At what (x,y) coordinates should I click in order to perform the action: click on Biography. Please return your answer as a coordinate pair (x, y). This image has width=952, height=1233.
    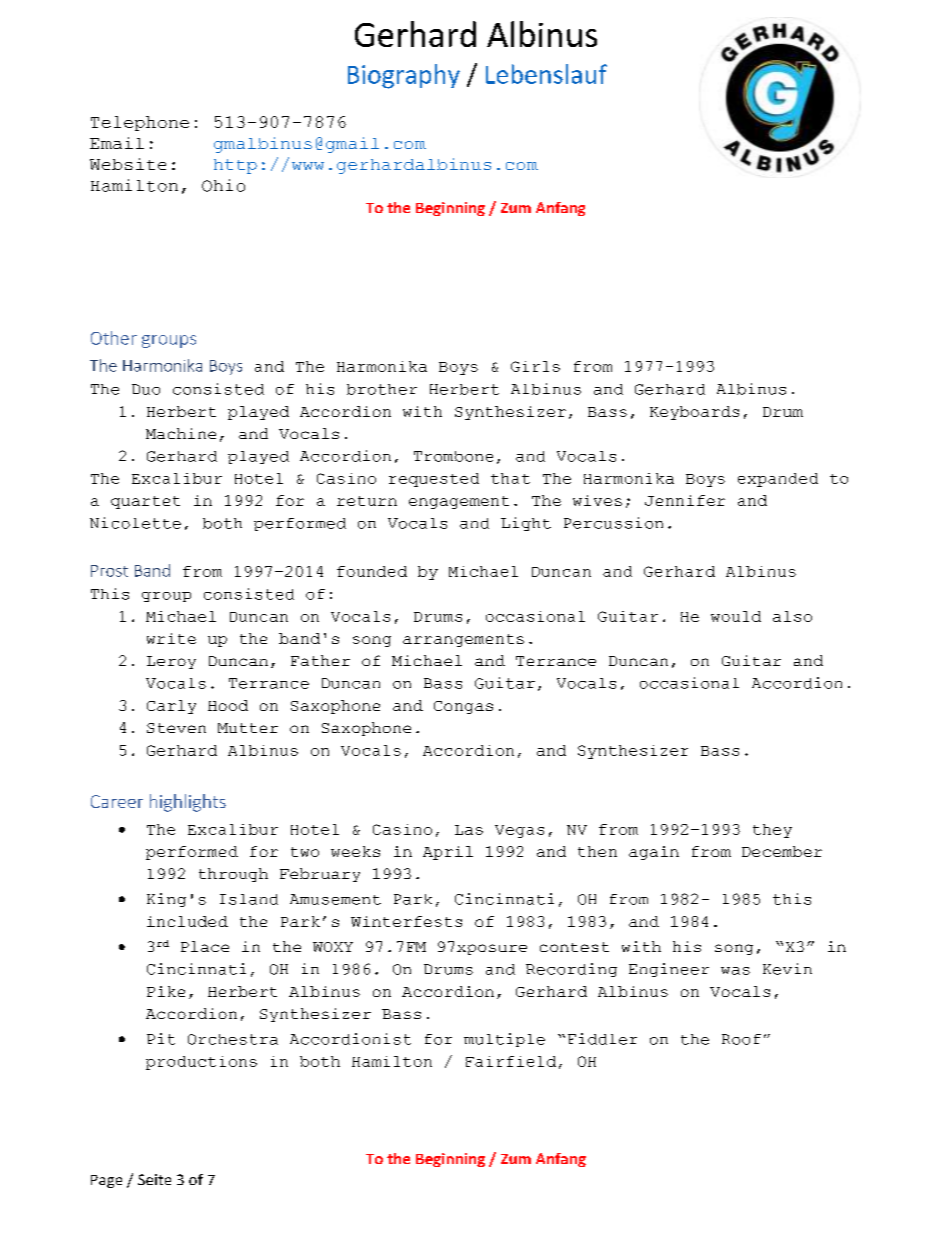
    Looking at the image, I should click on (404, 76).
